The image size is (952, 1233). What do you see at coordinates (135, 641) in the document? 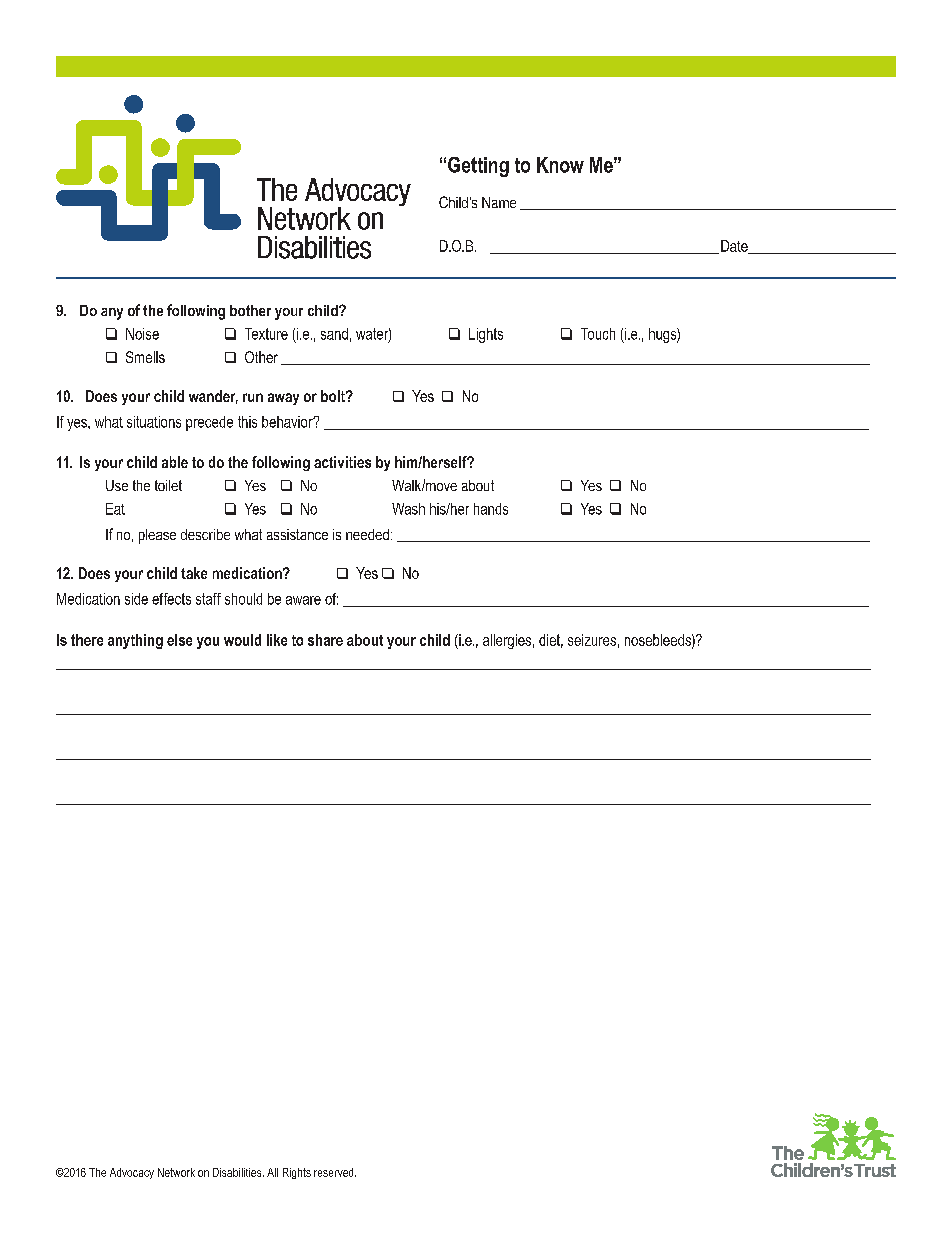
I see `anything` at bounding box center [135, 641].
